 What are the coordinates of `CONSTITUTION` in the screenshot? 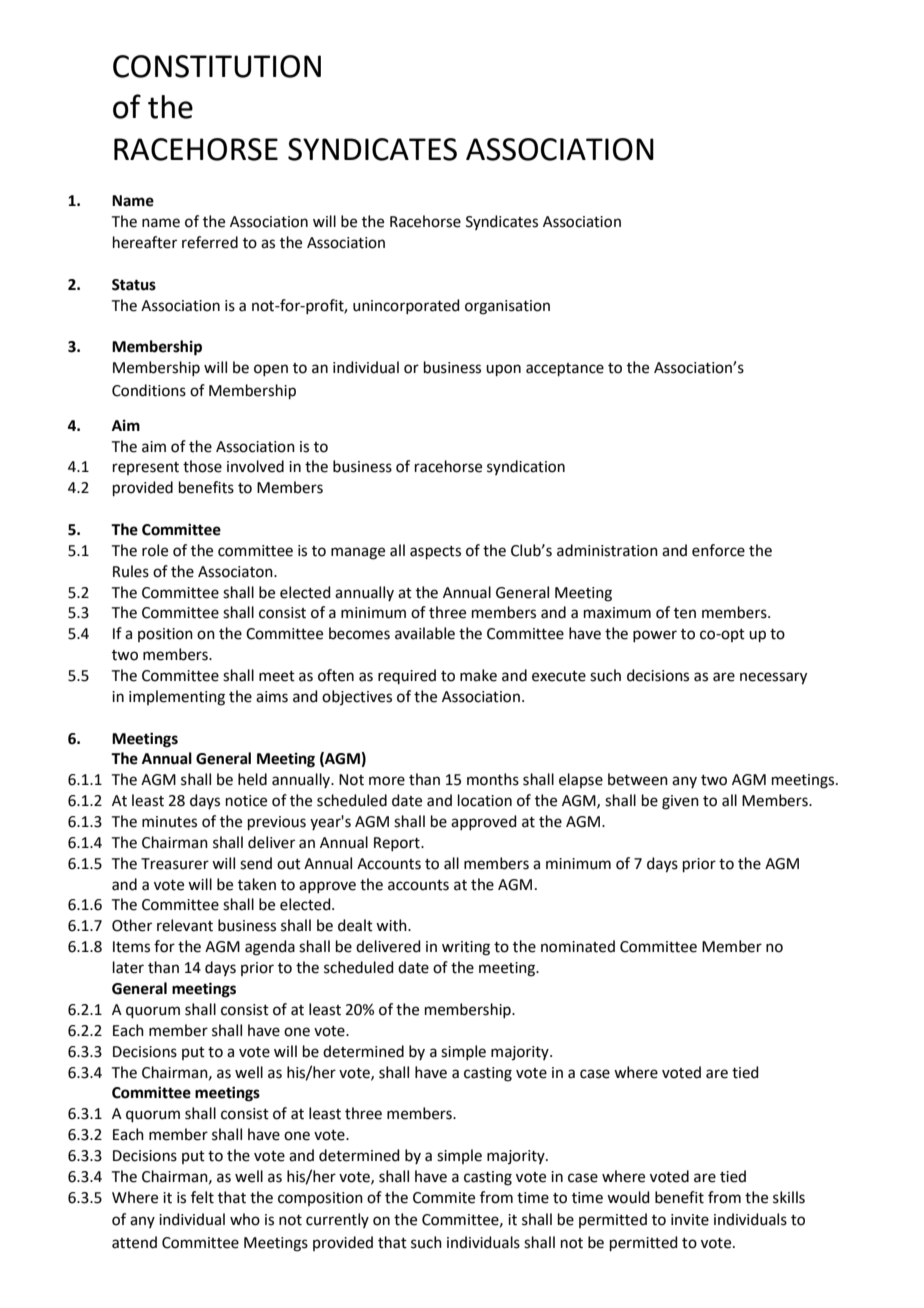 It's located at (217, 66).
